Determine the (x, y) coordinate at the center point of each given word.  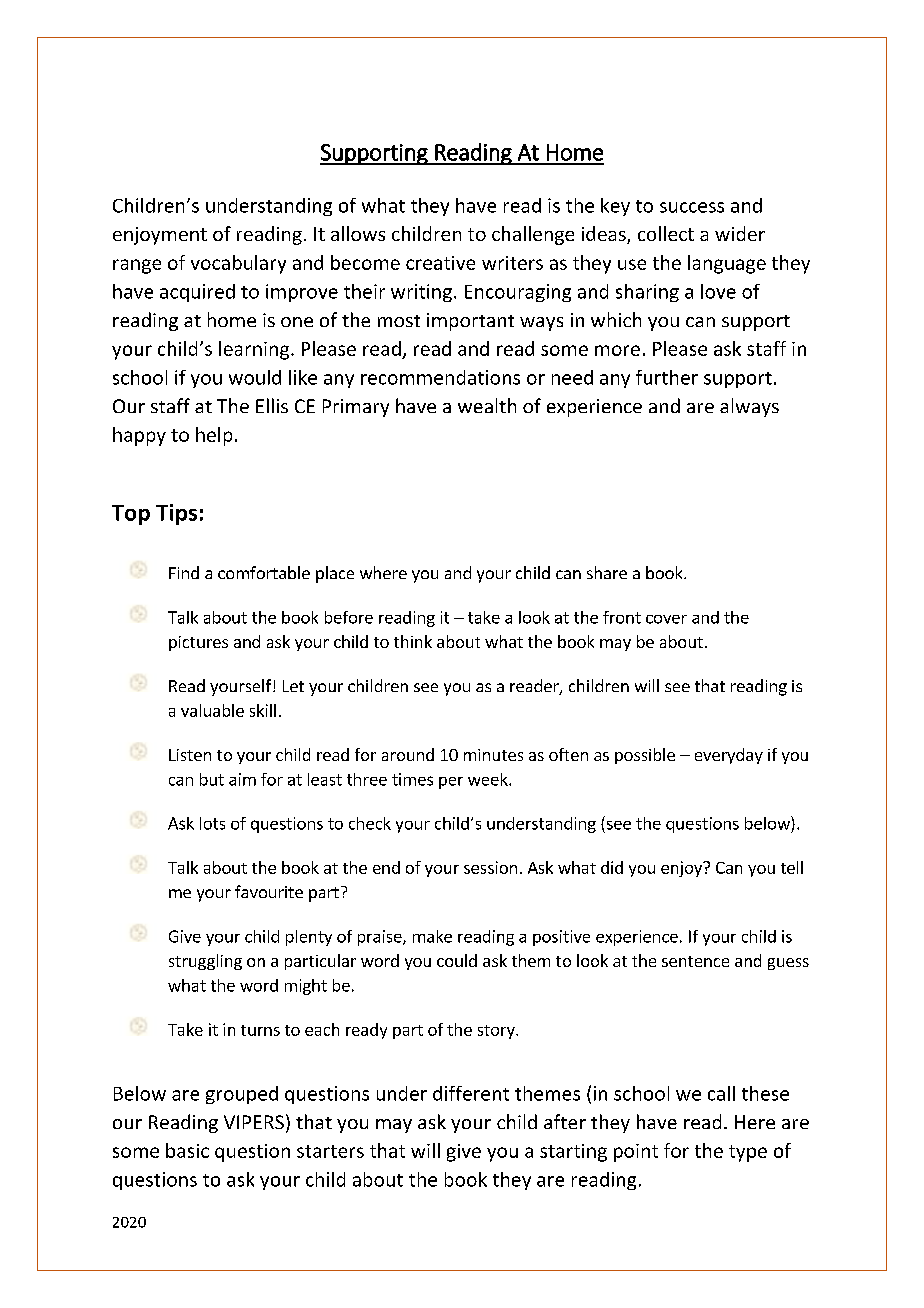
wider (740, 233)
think (413, 641)
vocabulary (238, 264)
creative (440, 263)
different (471, 1093)
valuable (212, 710)
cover (666, 619)
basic (187, 1150)
